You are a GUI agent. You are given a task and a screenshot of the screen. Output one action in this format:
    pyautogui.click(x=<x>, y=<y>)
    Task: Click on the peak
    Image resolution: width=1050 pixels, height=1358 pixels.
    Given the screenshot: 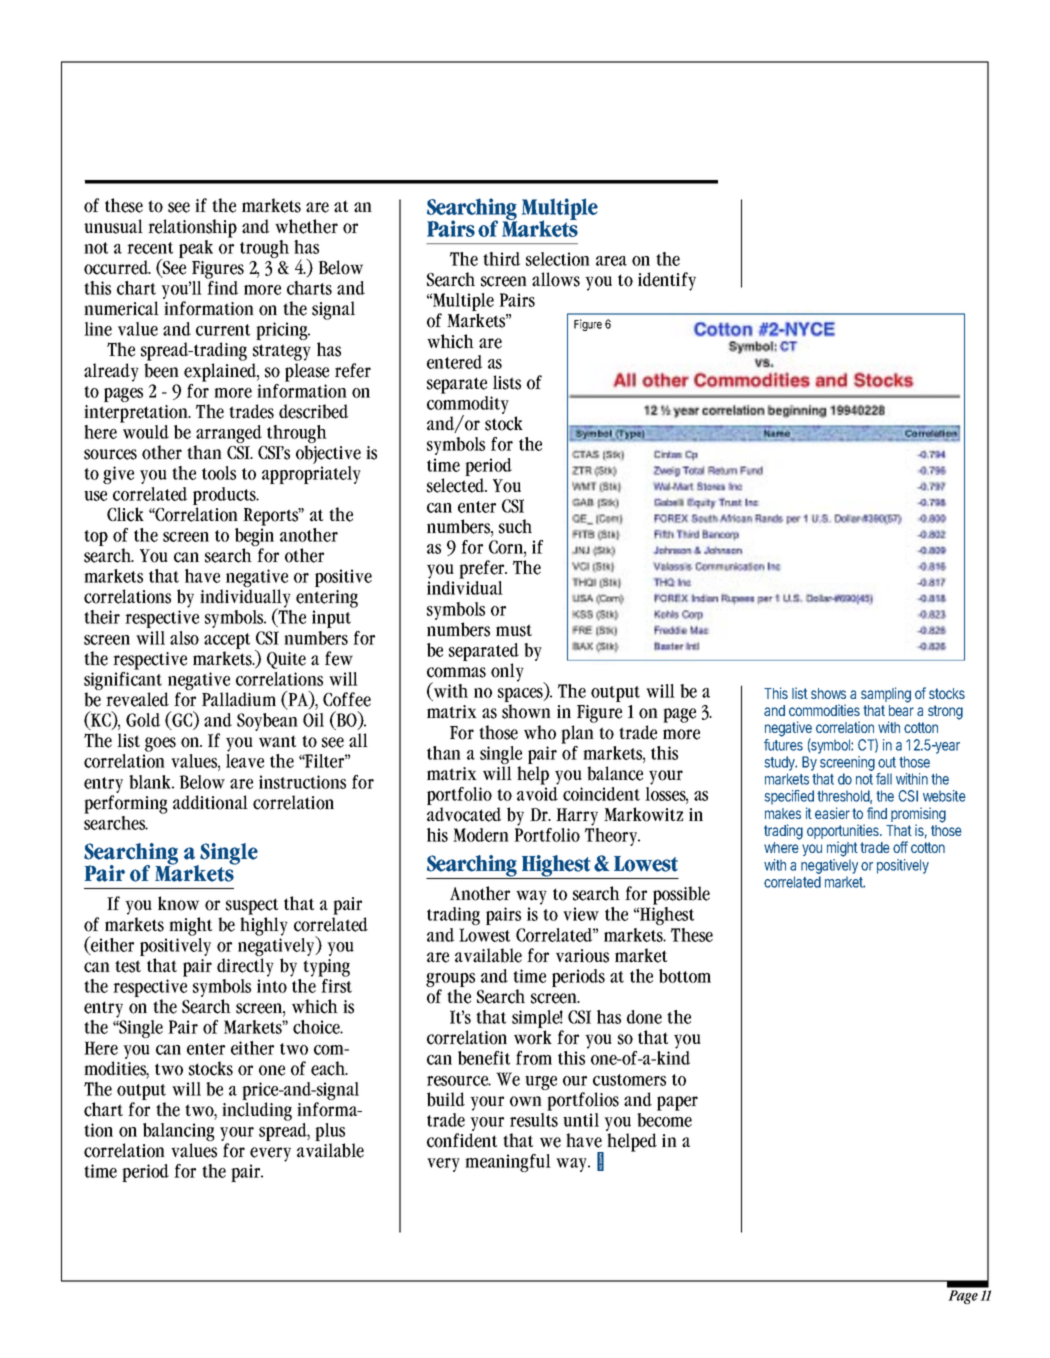 What is the action you would take?
    pyautogui.click(x=196, y=249)
